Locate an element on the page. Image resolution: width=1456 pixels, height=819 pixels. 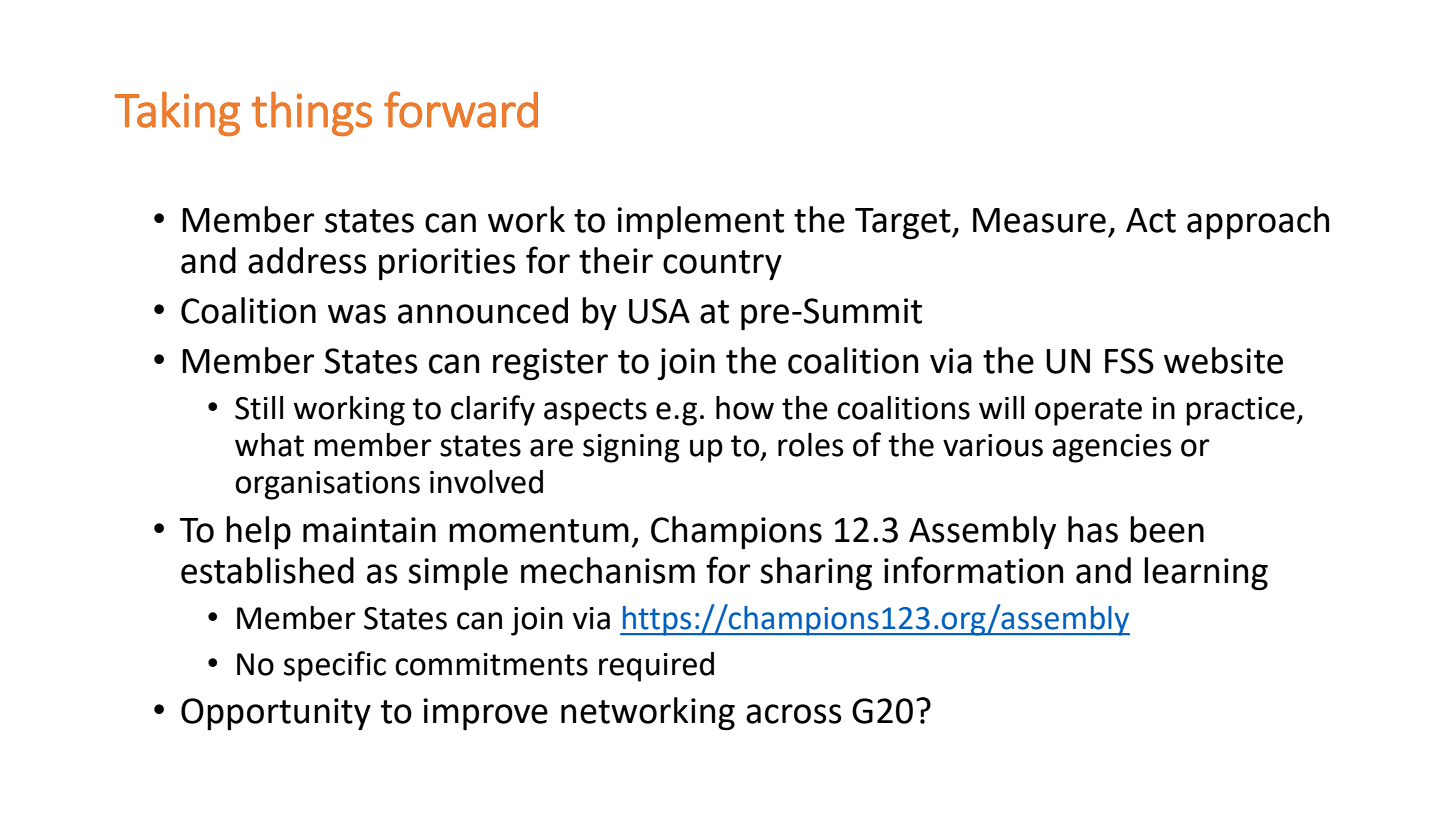
was is located at coordinates (357, 314).
